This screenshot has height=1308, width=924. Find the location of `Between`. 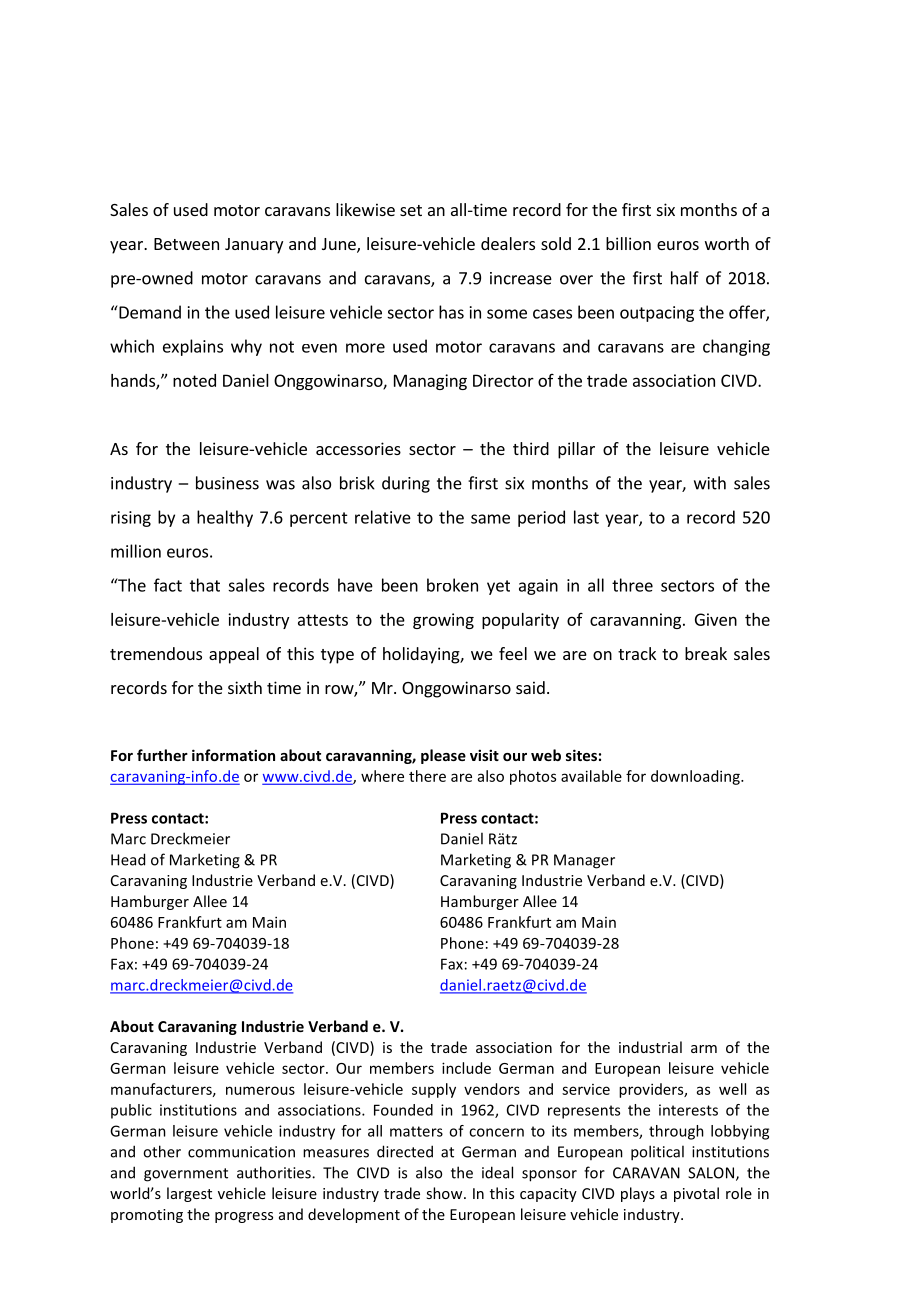

Between is located at coordinates (186, 244).
